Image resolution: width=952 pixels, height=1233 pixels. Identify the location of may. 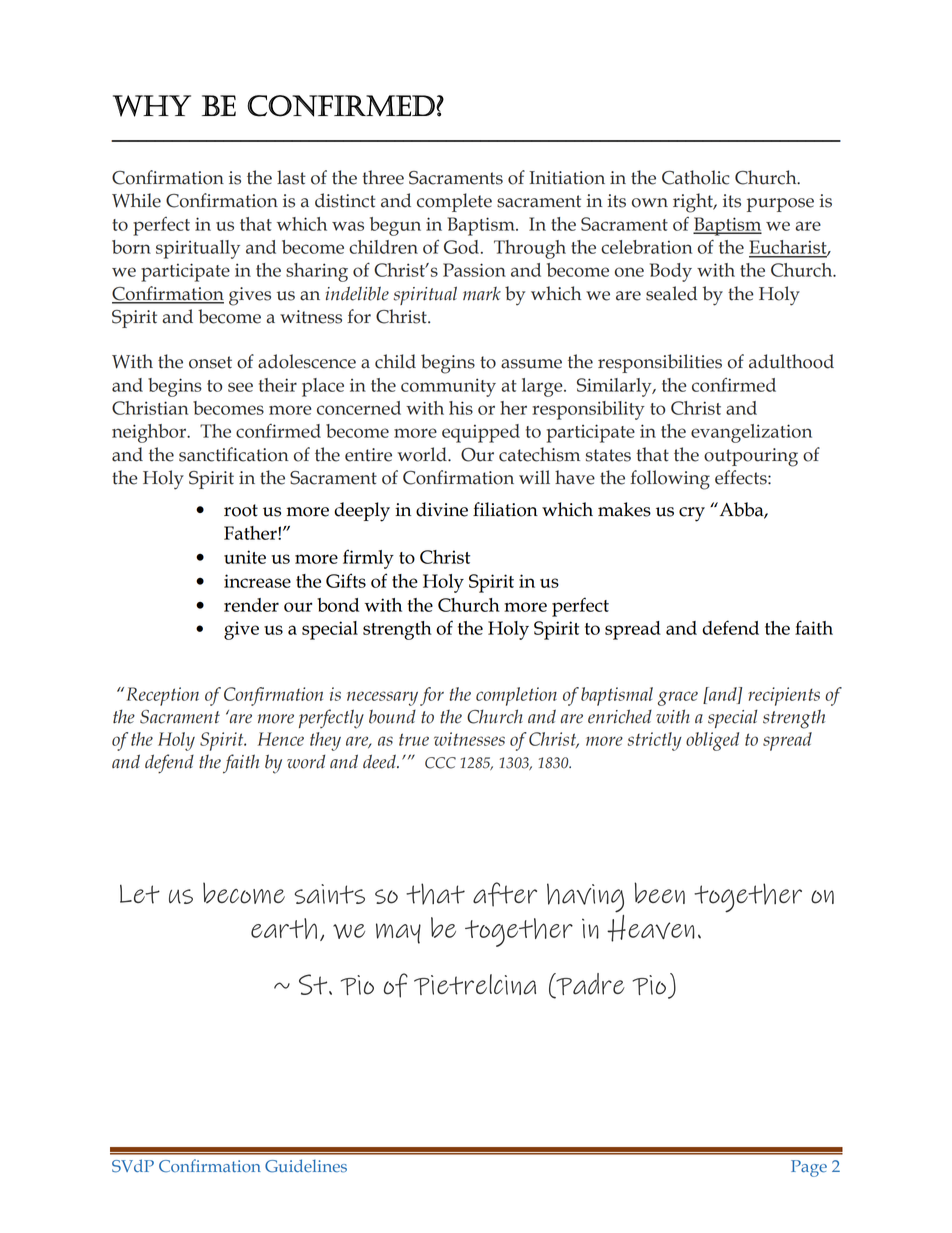
(398, 933).
